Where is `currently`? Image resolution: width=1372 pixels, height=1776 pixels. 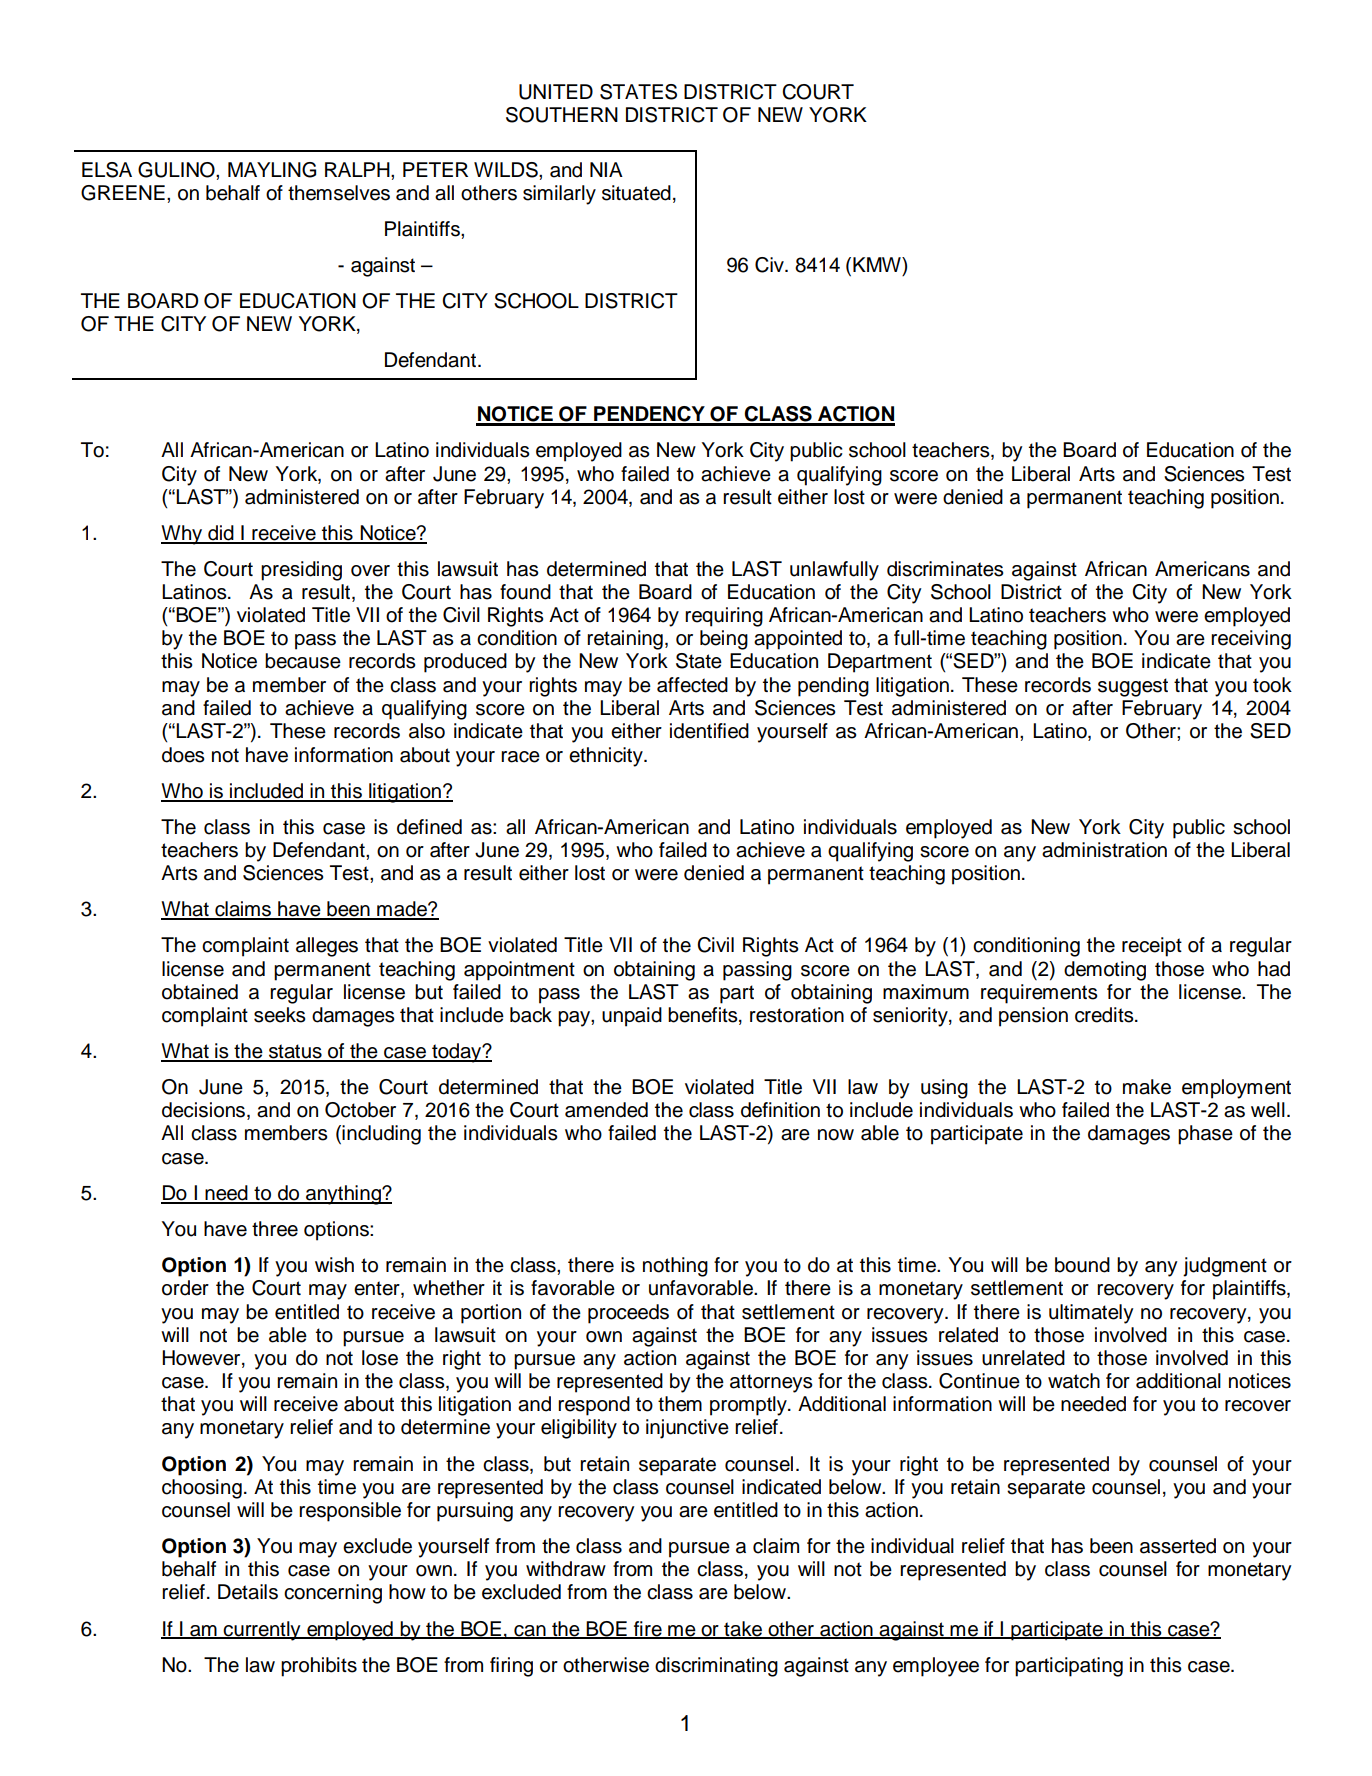
currently is located at coordinates (262, 1631).
